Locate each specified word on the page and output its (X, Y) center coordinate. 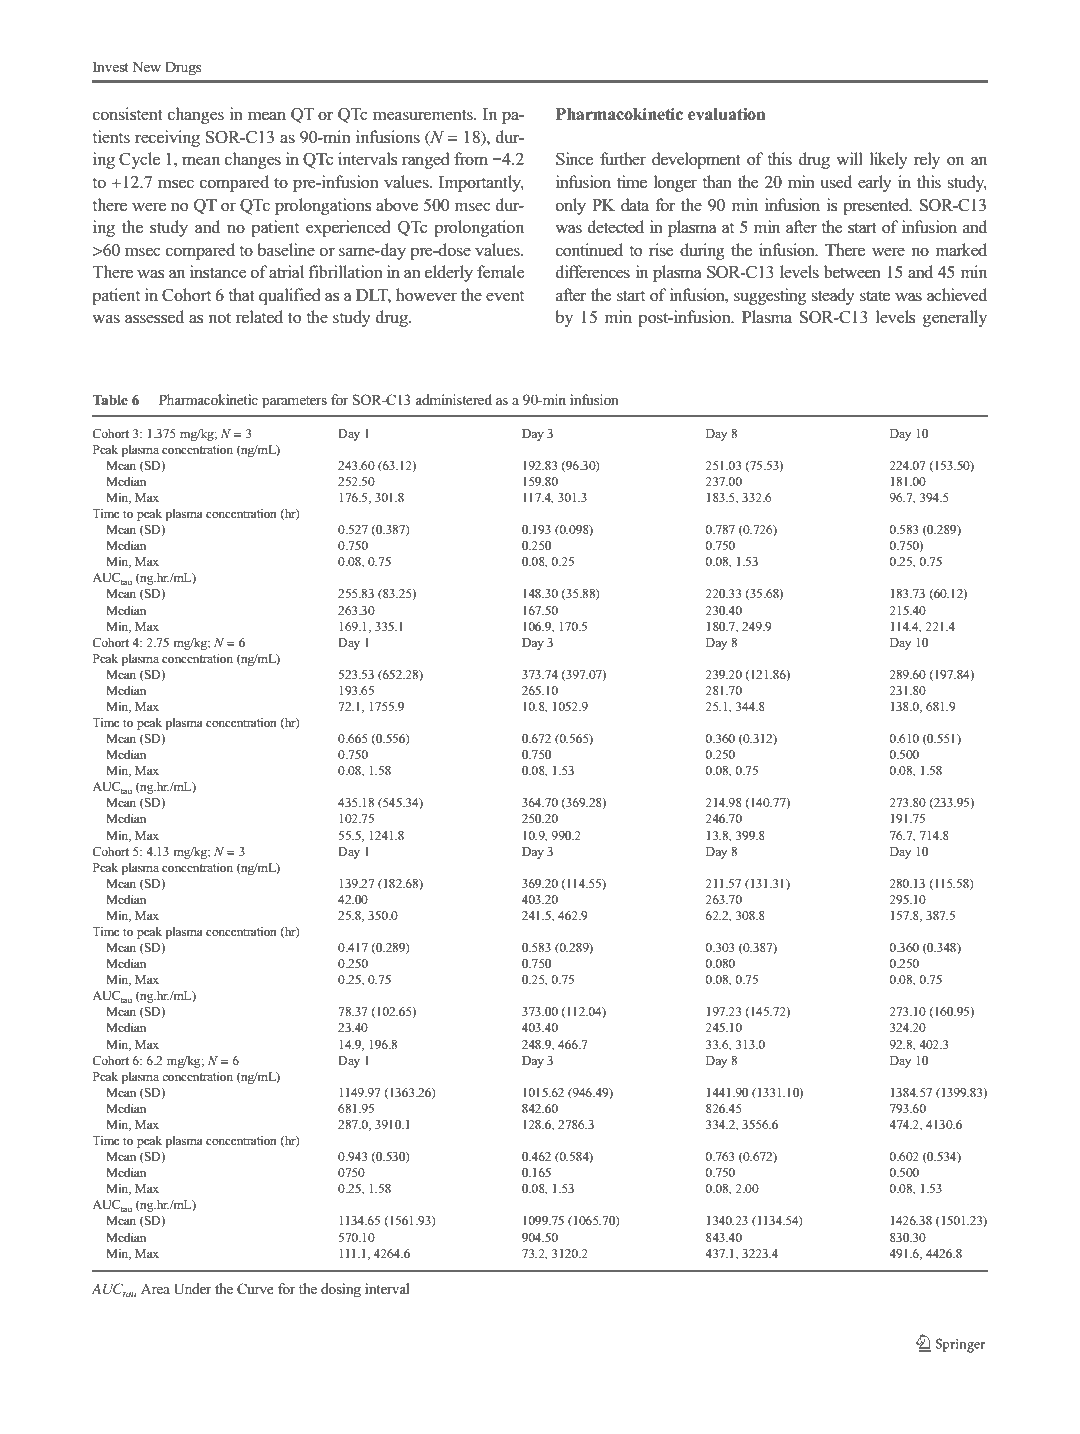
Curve (255, 1289)
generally (955, 318)
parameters (294, 402)
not (219, 318)
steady (833, 296)
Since (574, 159)
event (505, 296)
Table (110, 400)
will (849, 158)
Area (155, 1289)
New (147, 67)
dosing (341, 1290)
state (875, 296)
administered (453, 399)
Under (193, 1289)
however (426, 295)
